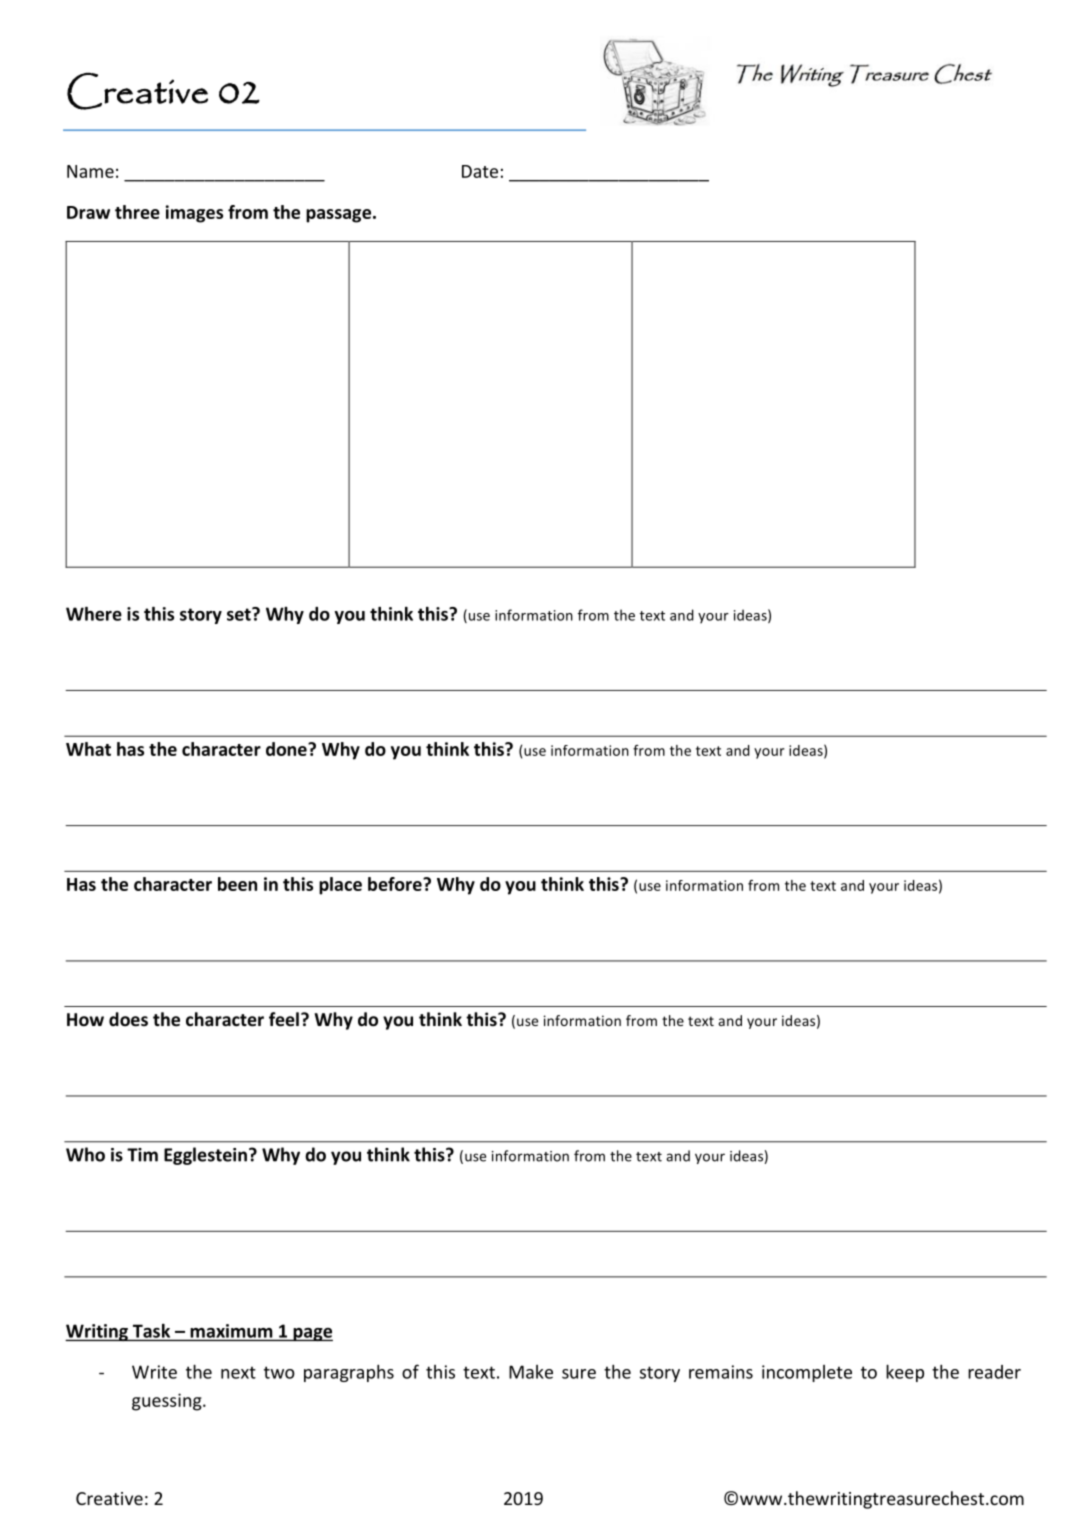 The height and width of the document is (1538, 1087). What do you see at coordinates (128, 1019) in the document?
I see `does` at bounding box center [128, 1019].
